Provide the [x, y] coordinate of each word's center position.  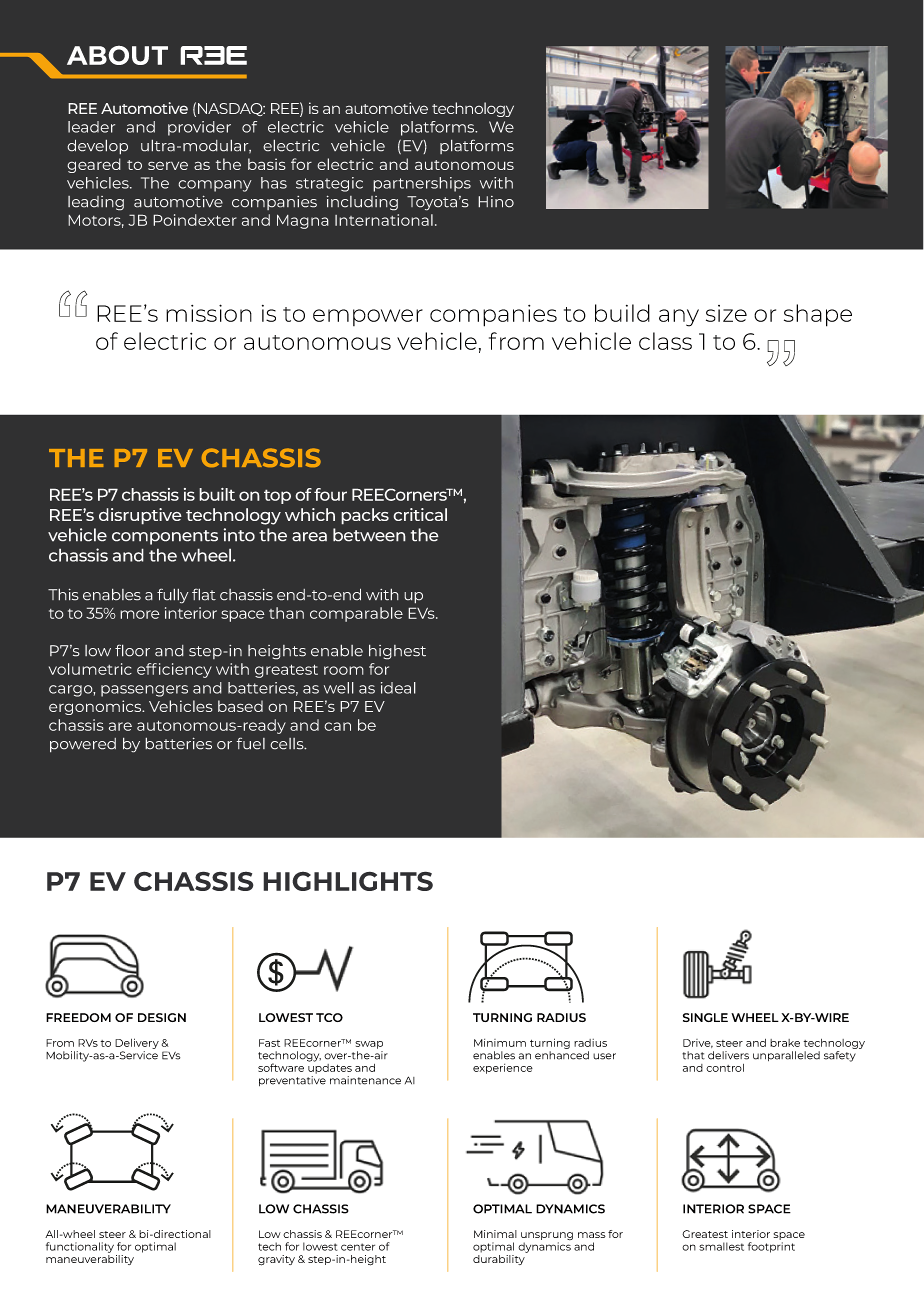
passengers [144, 691]
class [665, 341]
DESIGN [162, 1017]
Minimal [495, 1234]
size [726, 313]
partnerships [422, 184]
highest [397, 652]
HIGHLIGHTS [348, 881]
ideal [398, 688]
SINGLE [705, 1017]
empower [368, 317]
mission [209, 313]
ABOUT [117, 55]
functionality [80, 1247]
